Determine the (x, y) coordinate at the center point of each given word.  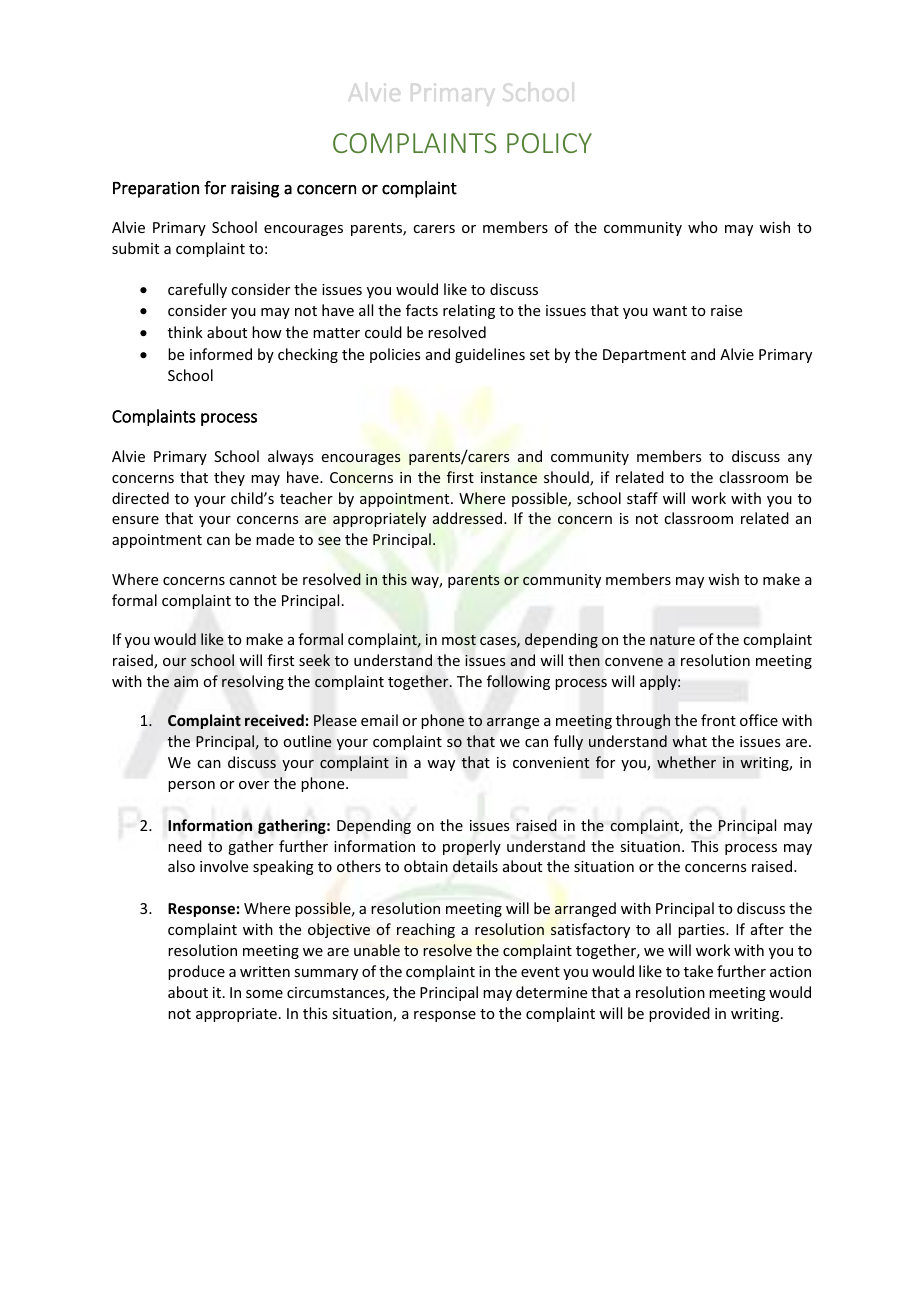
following (518, 682)
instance (509, 477)
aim (186, 681)
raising (255, 189)
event (540, 972)
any (800, 459)
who (703, 227)
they (229, 478)
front (718, 720)
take (698, 971)
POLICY (549, 143)
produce (196, 972)
